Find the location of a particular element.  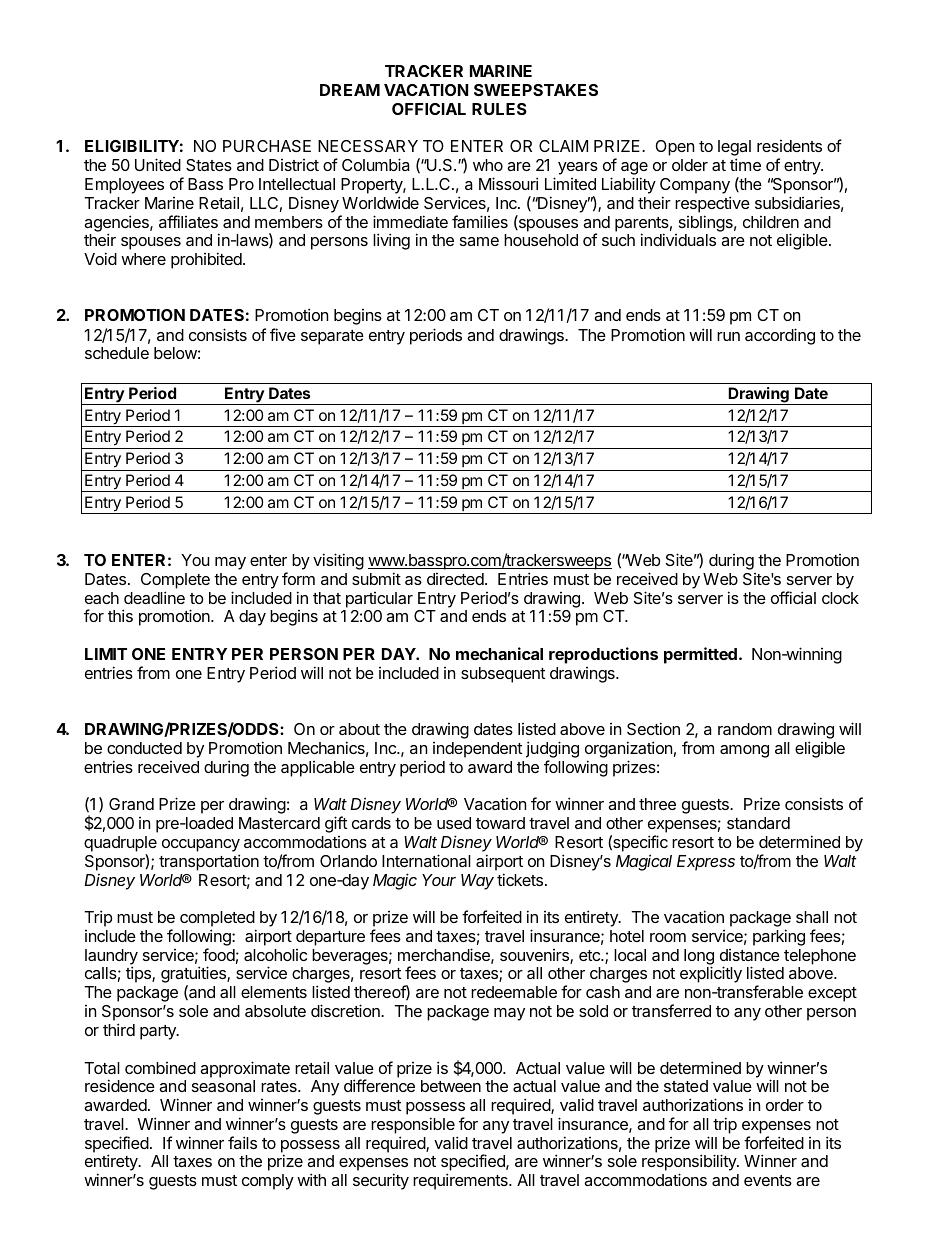

directed is located at coordinates (455, 579).
